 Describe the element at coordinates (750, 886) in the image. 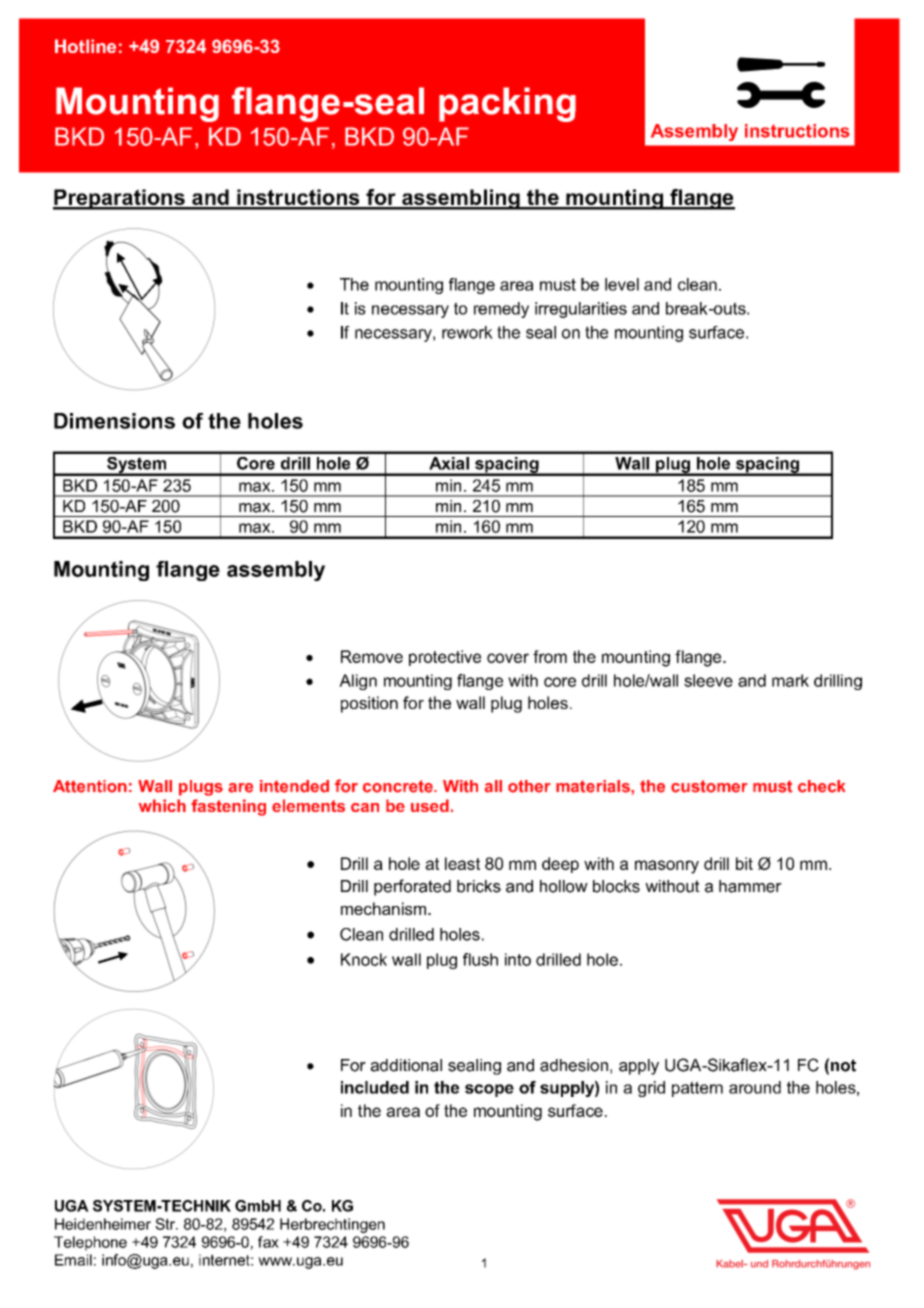

I see `hammer` at that location.
